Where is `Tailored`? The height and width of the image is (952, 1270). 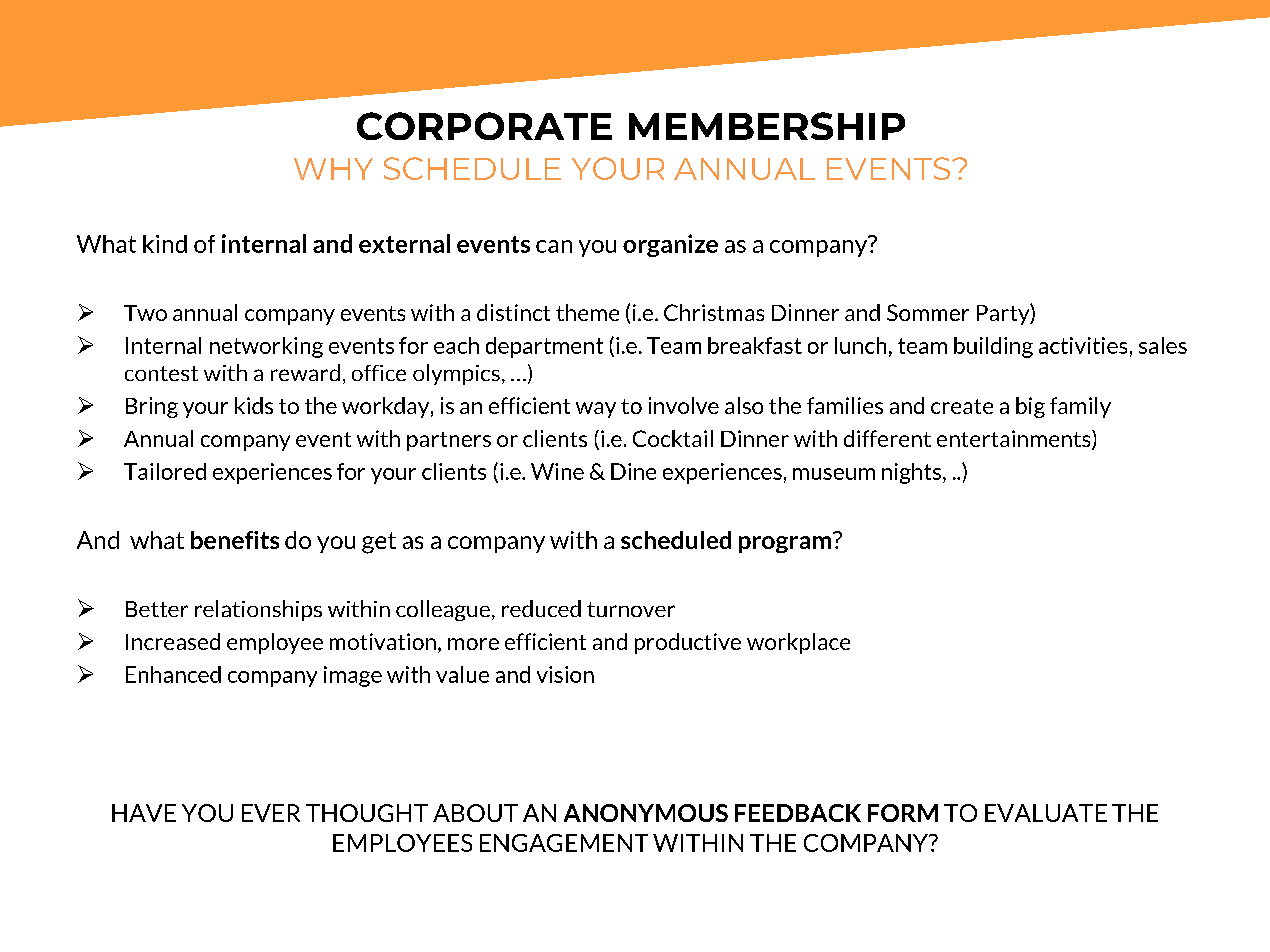 Tailored is located at coordinates (165, 471).
